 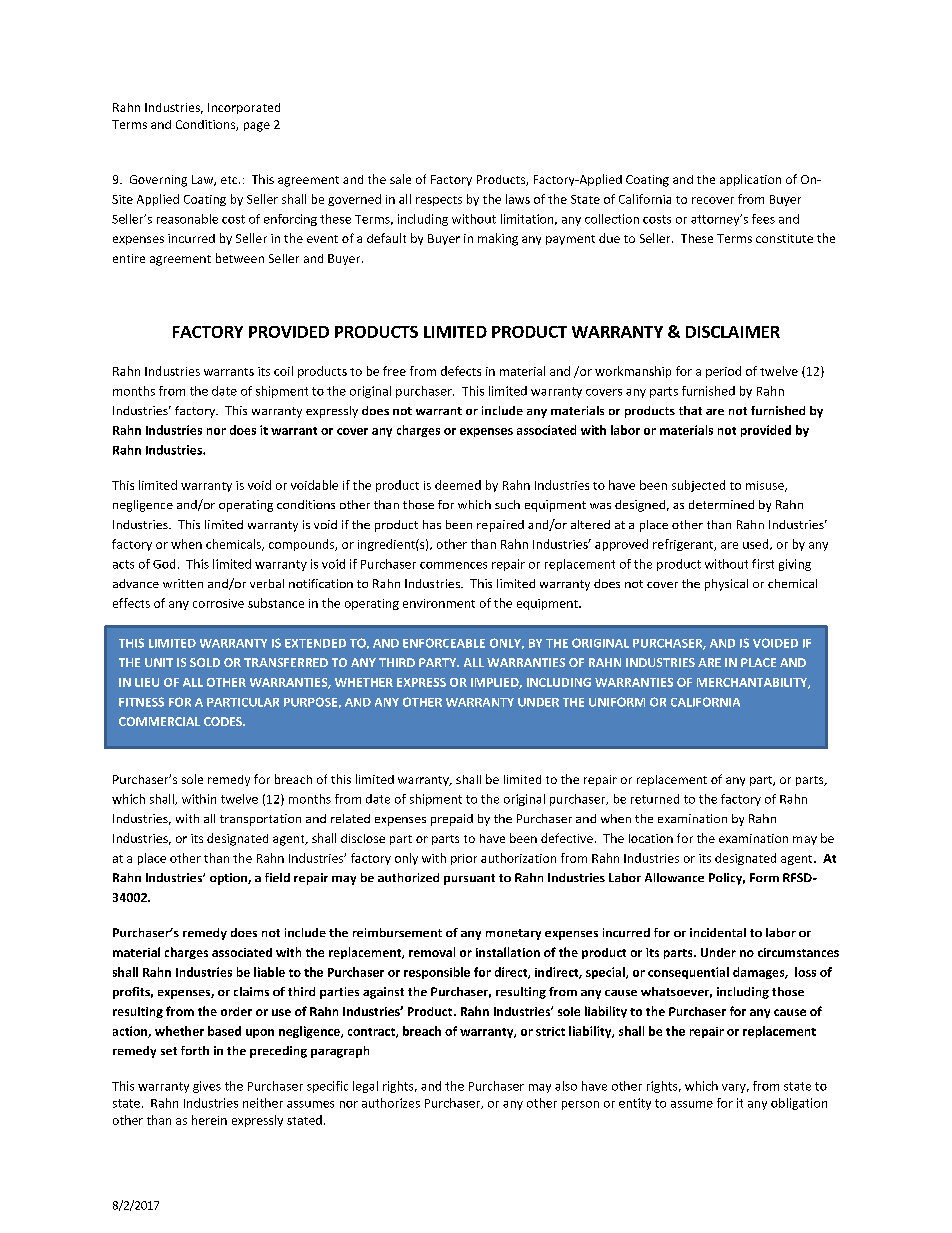 I want to click on sale, so click(x=400, y=179).
